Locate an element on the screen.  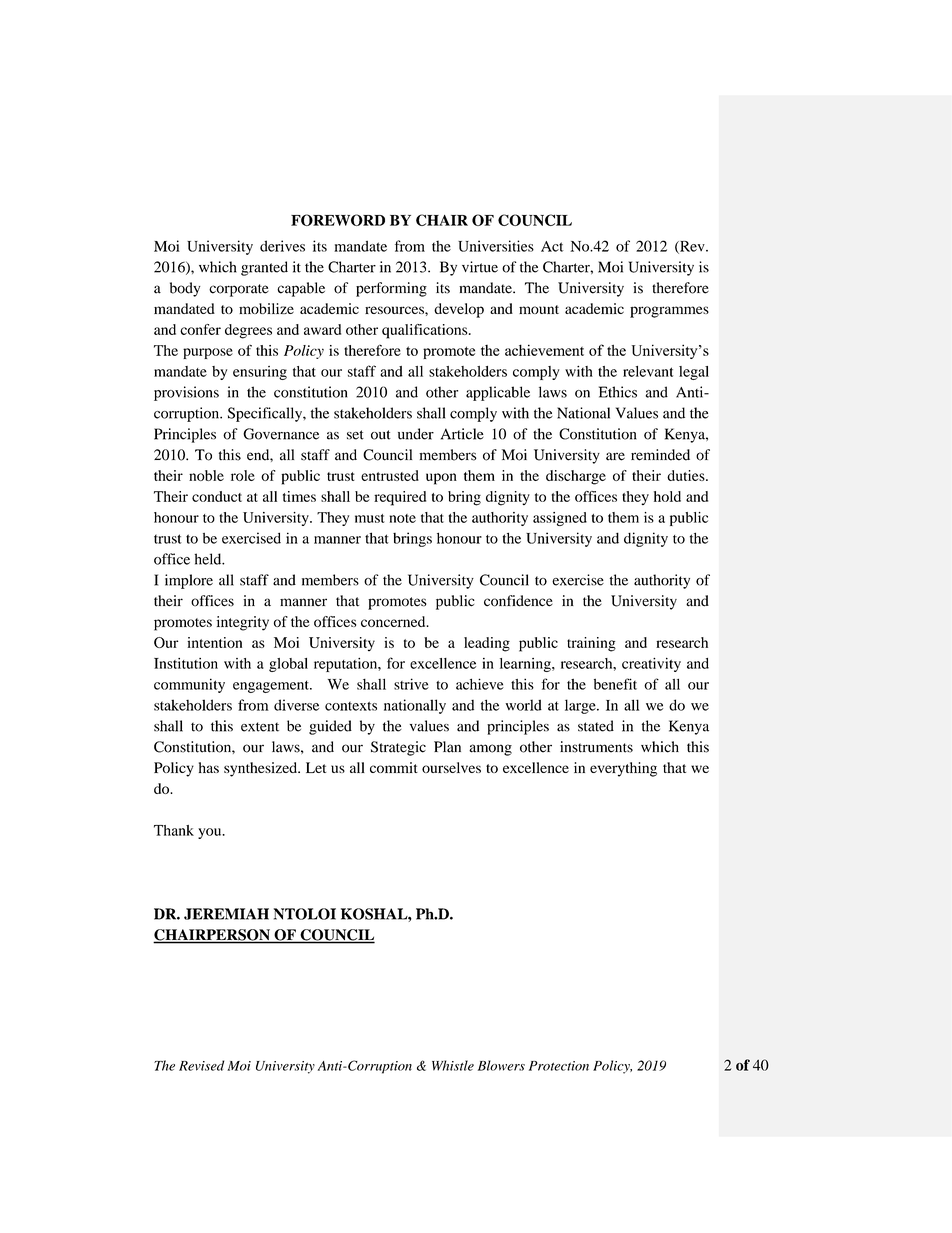
intention is located at coordinates (214, 642).
